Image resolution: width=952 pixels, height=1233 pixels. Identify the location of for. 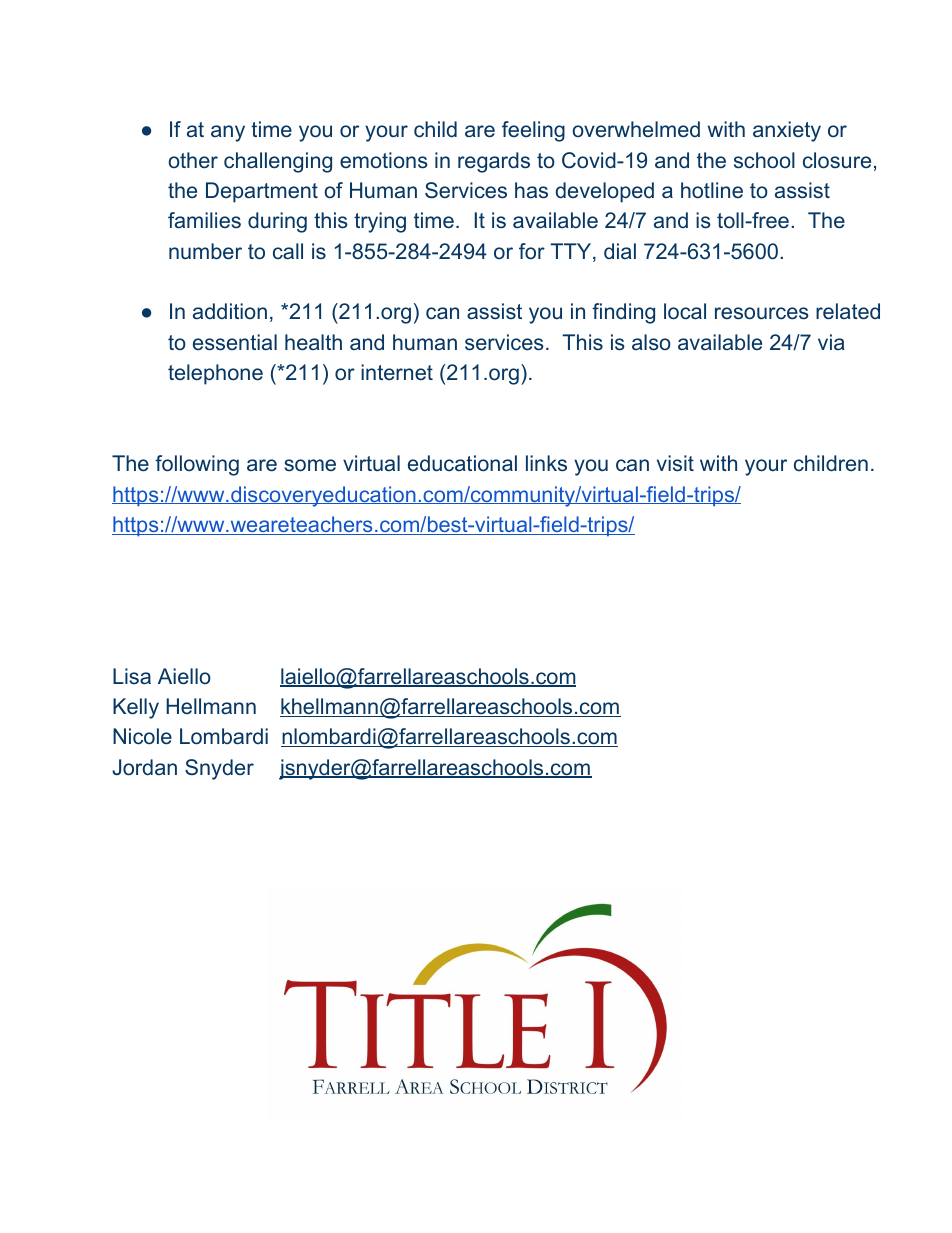
(532, 251).
